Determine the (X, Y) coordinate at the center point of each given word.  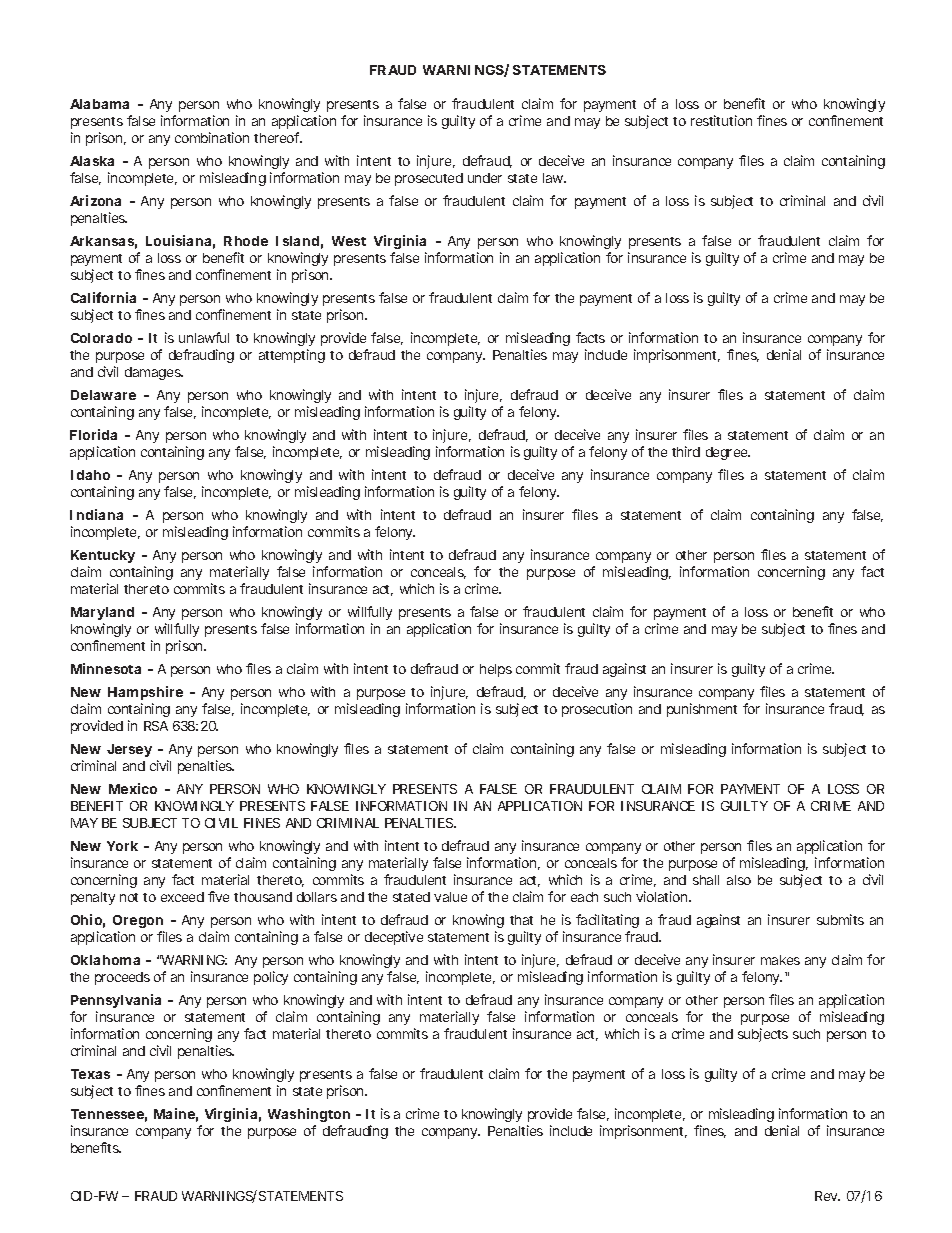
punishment (702, 710)
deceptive (394, 938)
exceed (182, 897)
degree (728, 453)
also (739, 880)
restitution (721, 120)
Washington (309, 1115)
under (485, 178)
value (450, 897)
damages (154, 373)
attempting (292, 356)
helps (496, 670)
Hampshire (145, 693)
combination (212, 137)
